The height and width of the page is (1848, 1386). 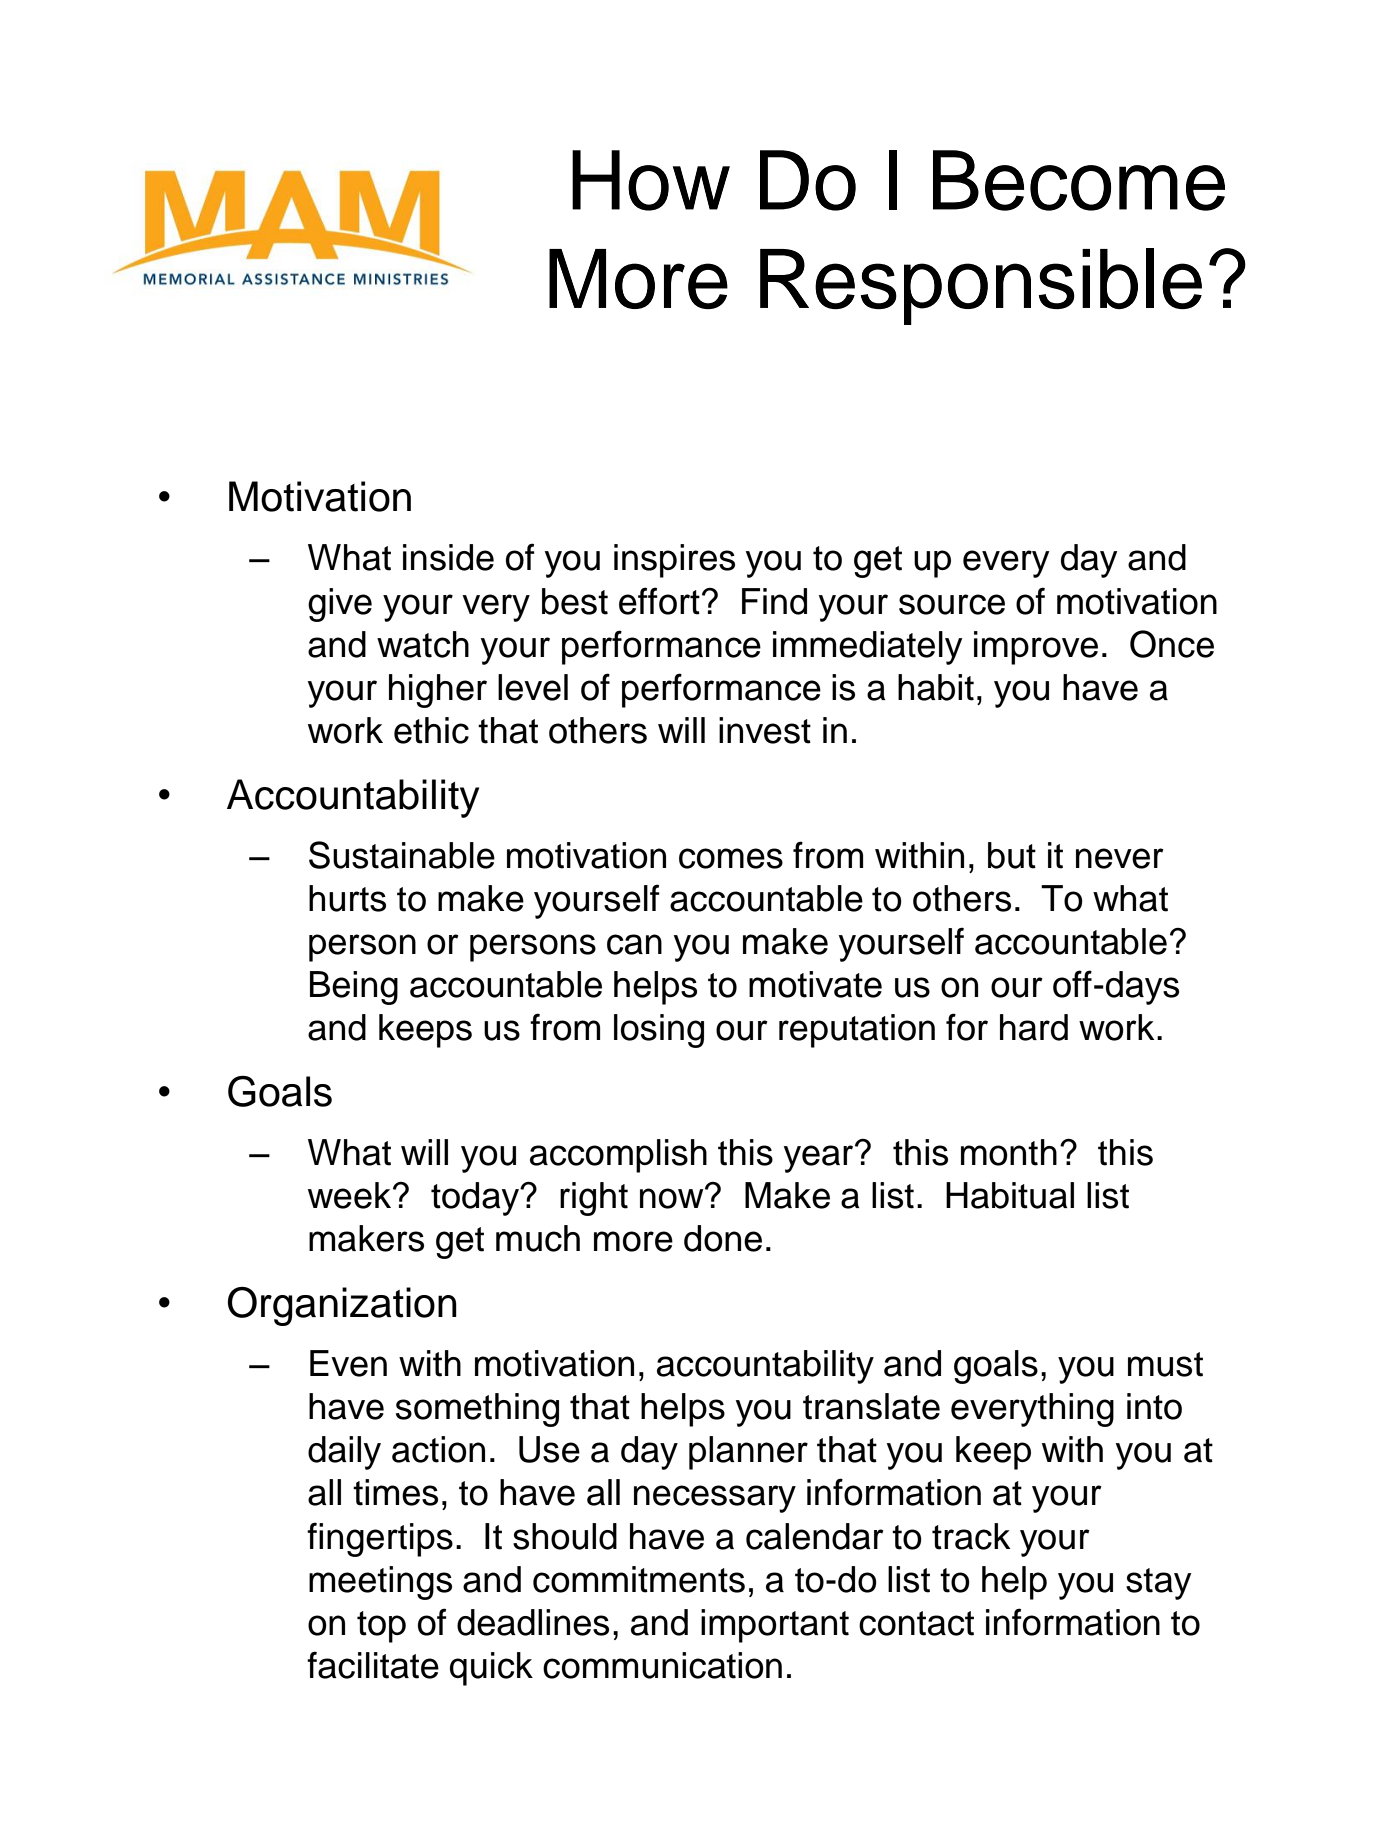 I want to click on top, so click(x=381, y=1627).
